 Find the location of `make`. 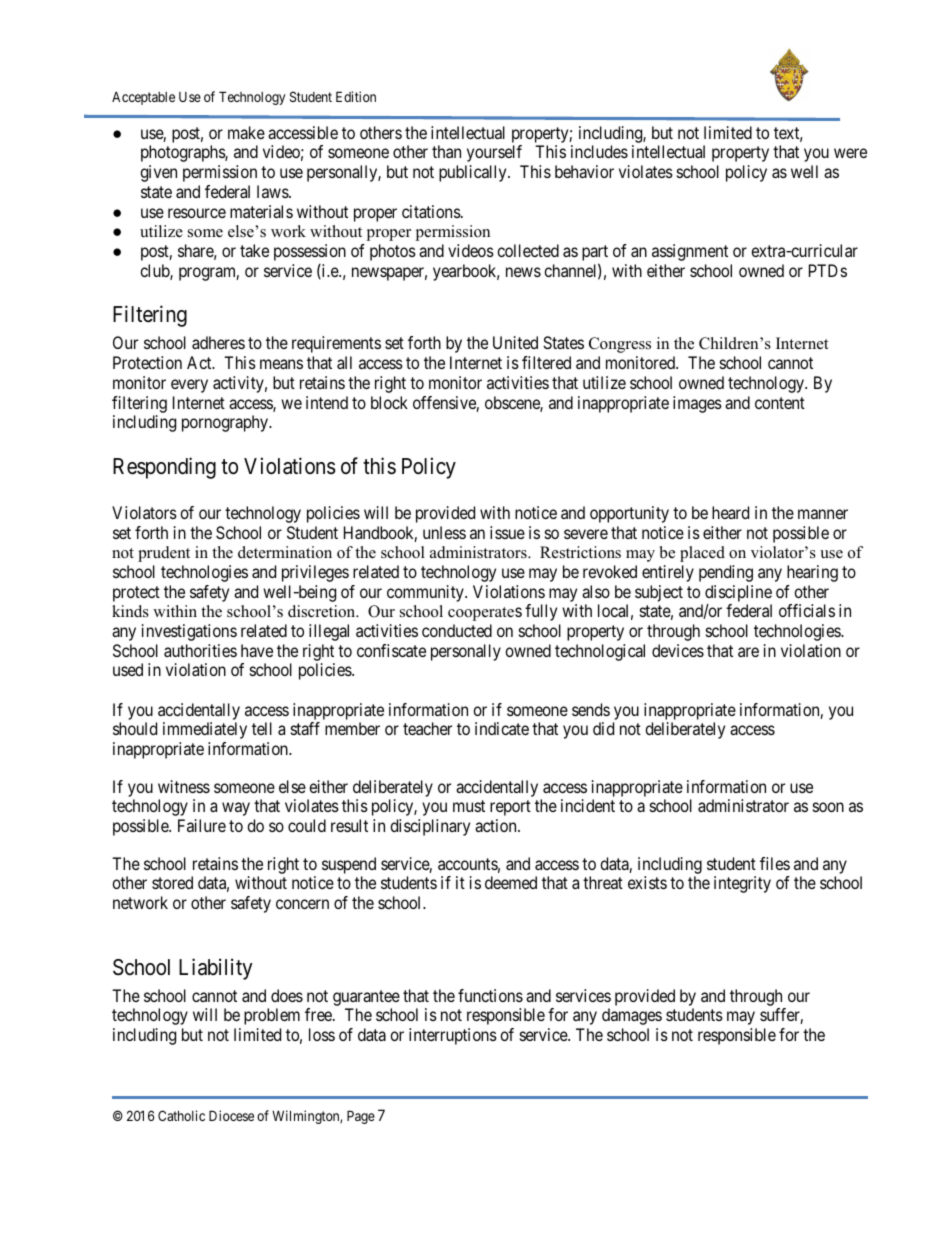

make is located at coordinates (246, 132).
